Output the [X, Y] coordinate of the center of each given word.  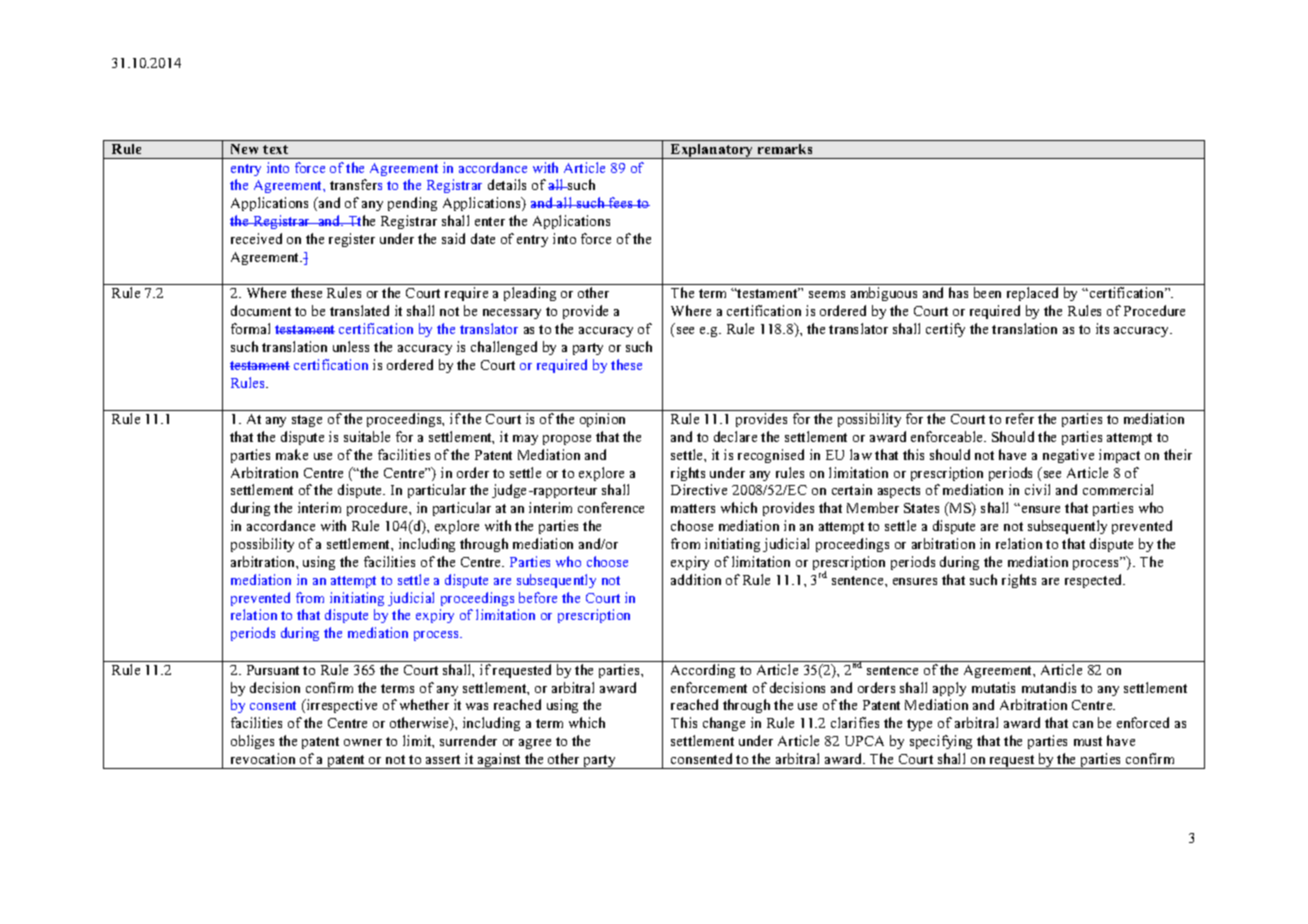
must [1088, 741]
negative [1068, 456]
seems [827, 294]
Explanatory [712, 151]
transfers [356, 184]
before [538, 597]
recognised [771, 456]
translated [359, 310]
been [987, 292]
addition [696, 579]
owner [363, 742]
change [724, 724]
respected [1095, 581]
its [1102, 328]
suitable [367, 436]
